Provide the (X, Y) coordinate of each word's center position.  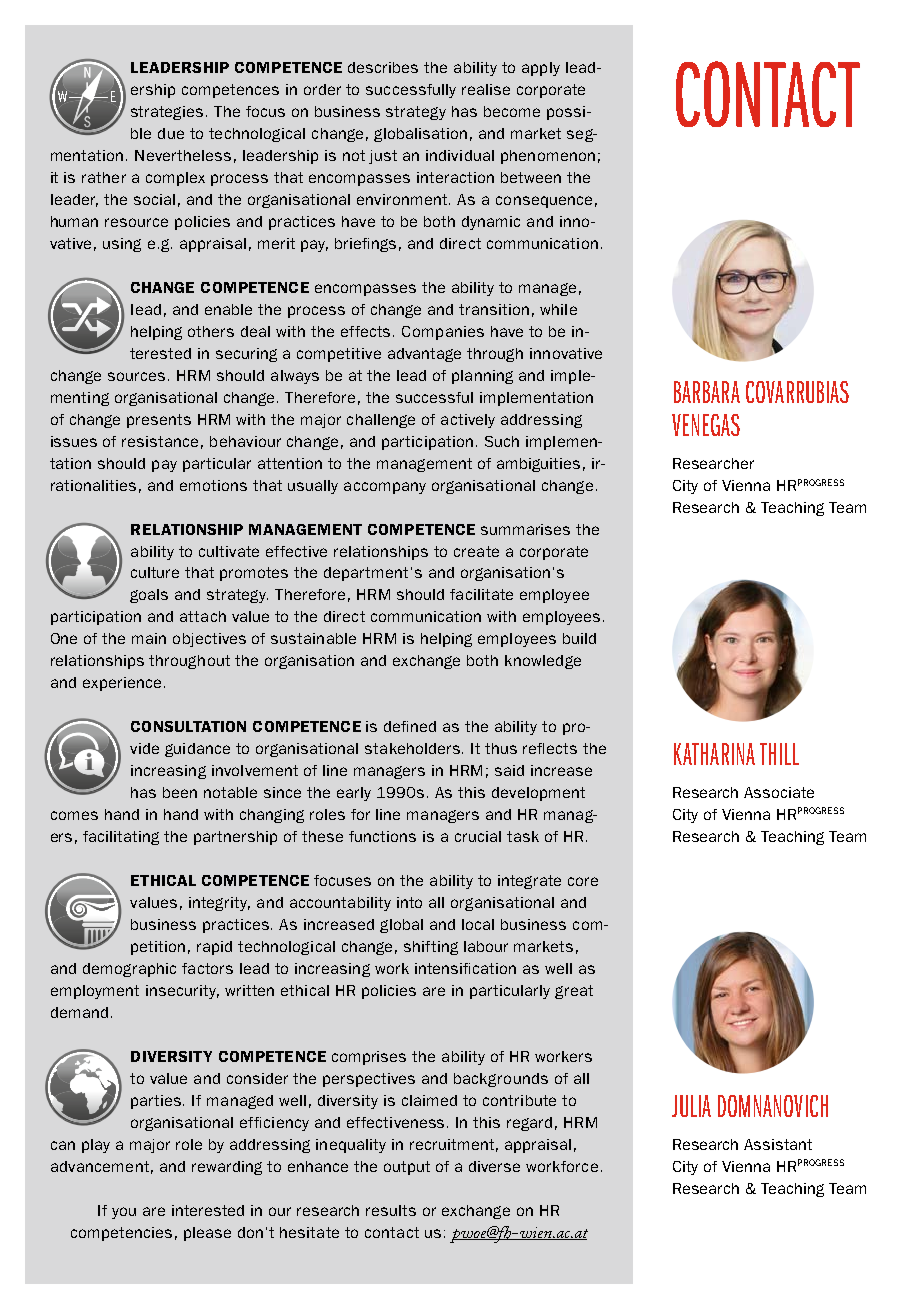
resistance (160, 441)
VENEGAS (706, 425)
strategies (167, 113)
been (180, 792)
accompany (385, 488)
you (124, 1213)
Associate (779, 792)
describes (383, 67)
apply (541, 69)
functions (382, 836)
